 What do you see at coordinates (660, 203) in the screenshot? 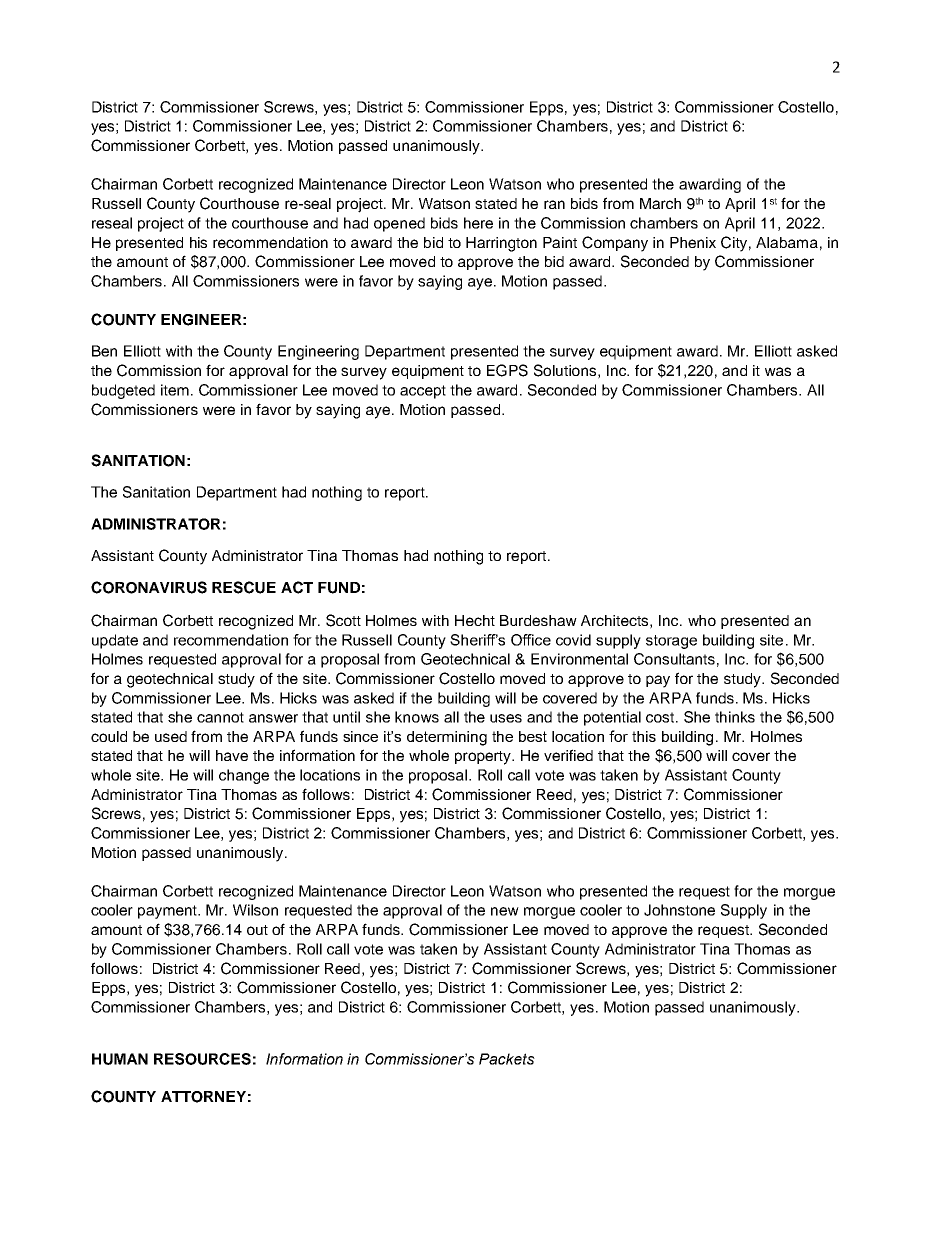
I see `March` at bounding box center [660, 203].
